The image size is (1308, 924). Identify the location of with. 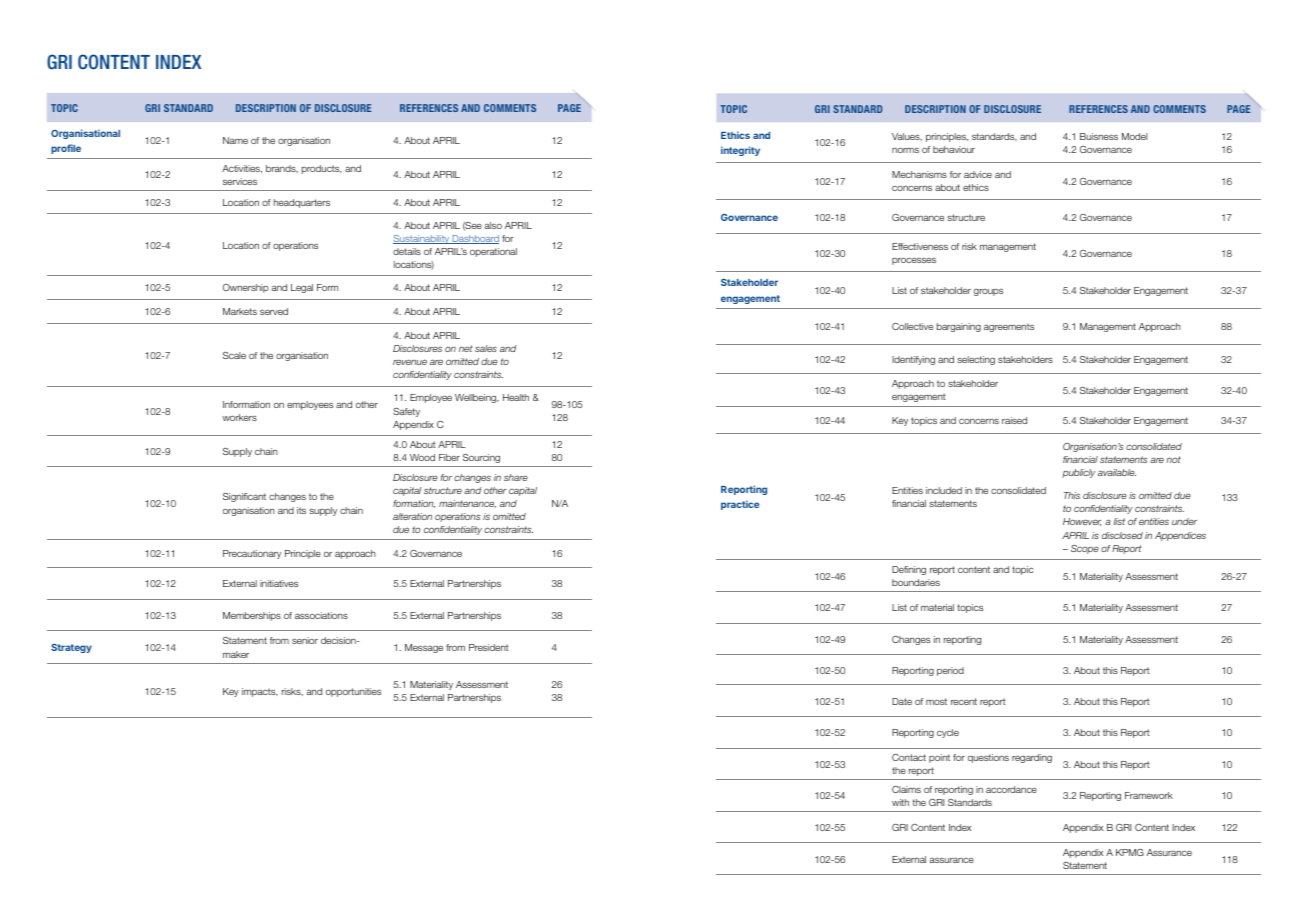
(900, 802).
